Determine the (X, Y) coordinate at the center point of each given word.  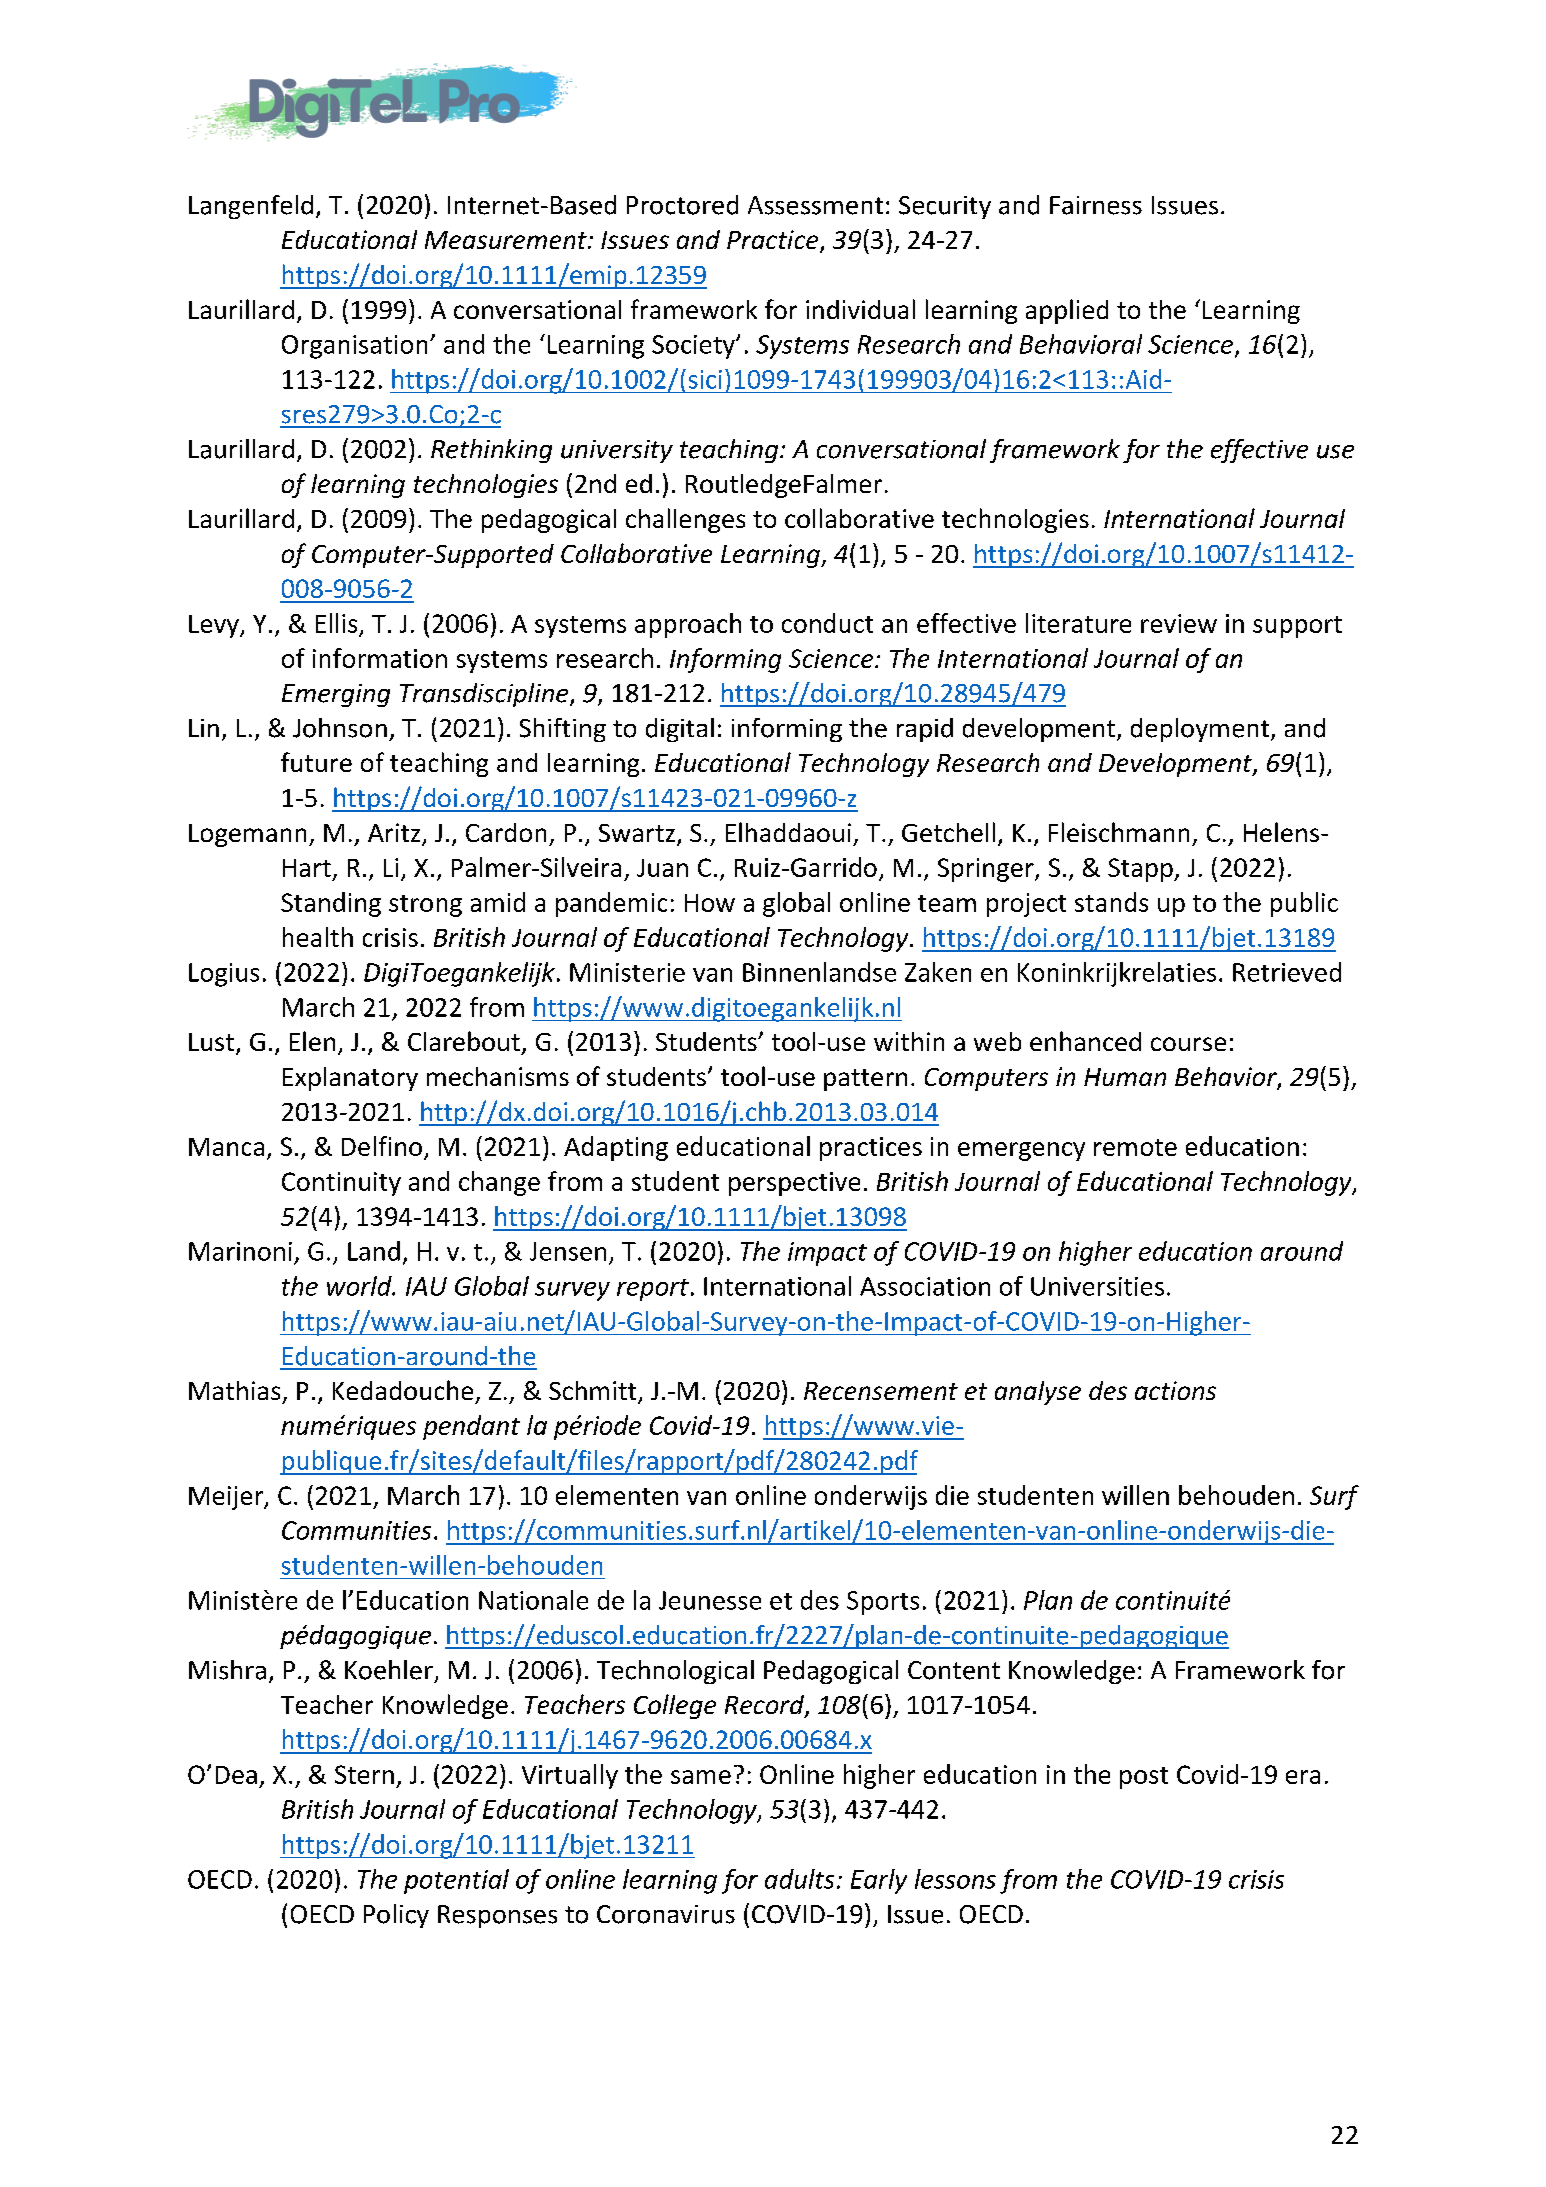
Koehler (389, 1670)
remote (1135, 1147)
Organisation (354, 347)
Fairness (1096, 205)
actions (1175, 1390)
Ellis (336, 623)
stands (1111, 902)
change (499, 1183)
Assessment (815, 205)
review (1179, 623)
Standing (331, 904)
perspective (794, 1184)
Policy (396, 1916)
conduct (827, 623)
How (710, 903)
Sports (883, 1603)
